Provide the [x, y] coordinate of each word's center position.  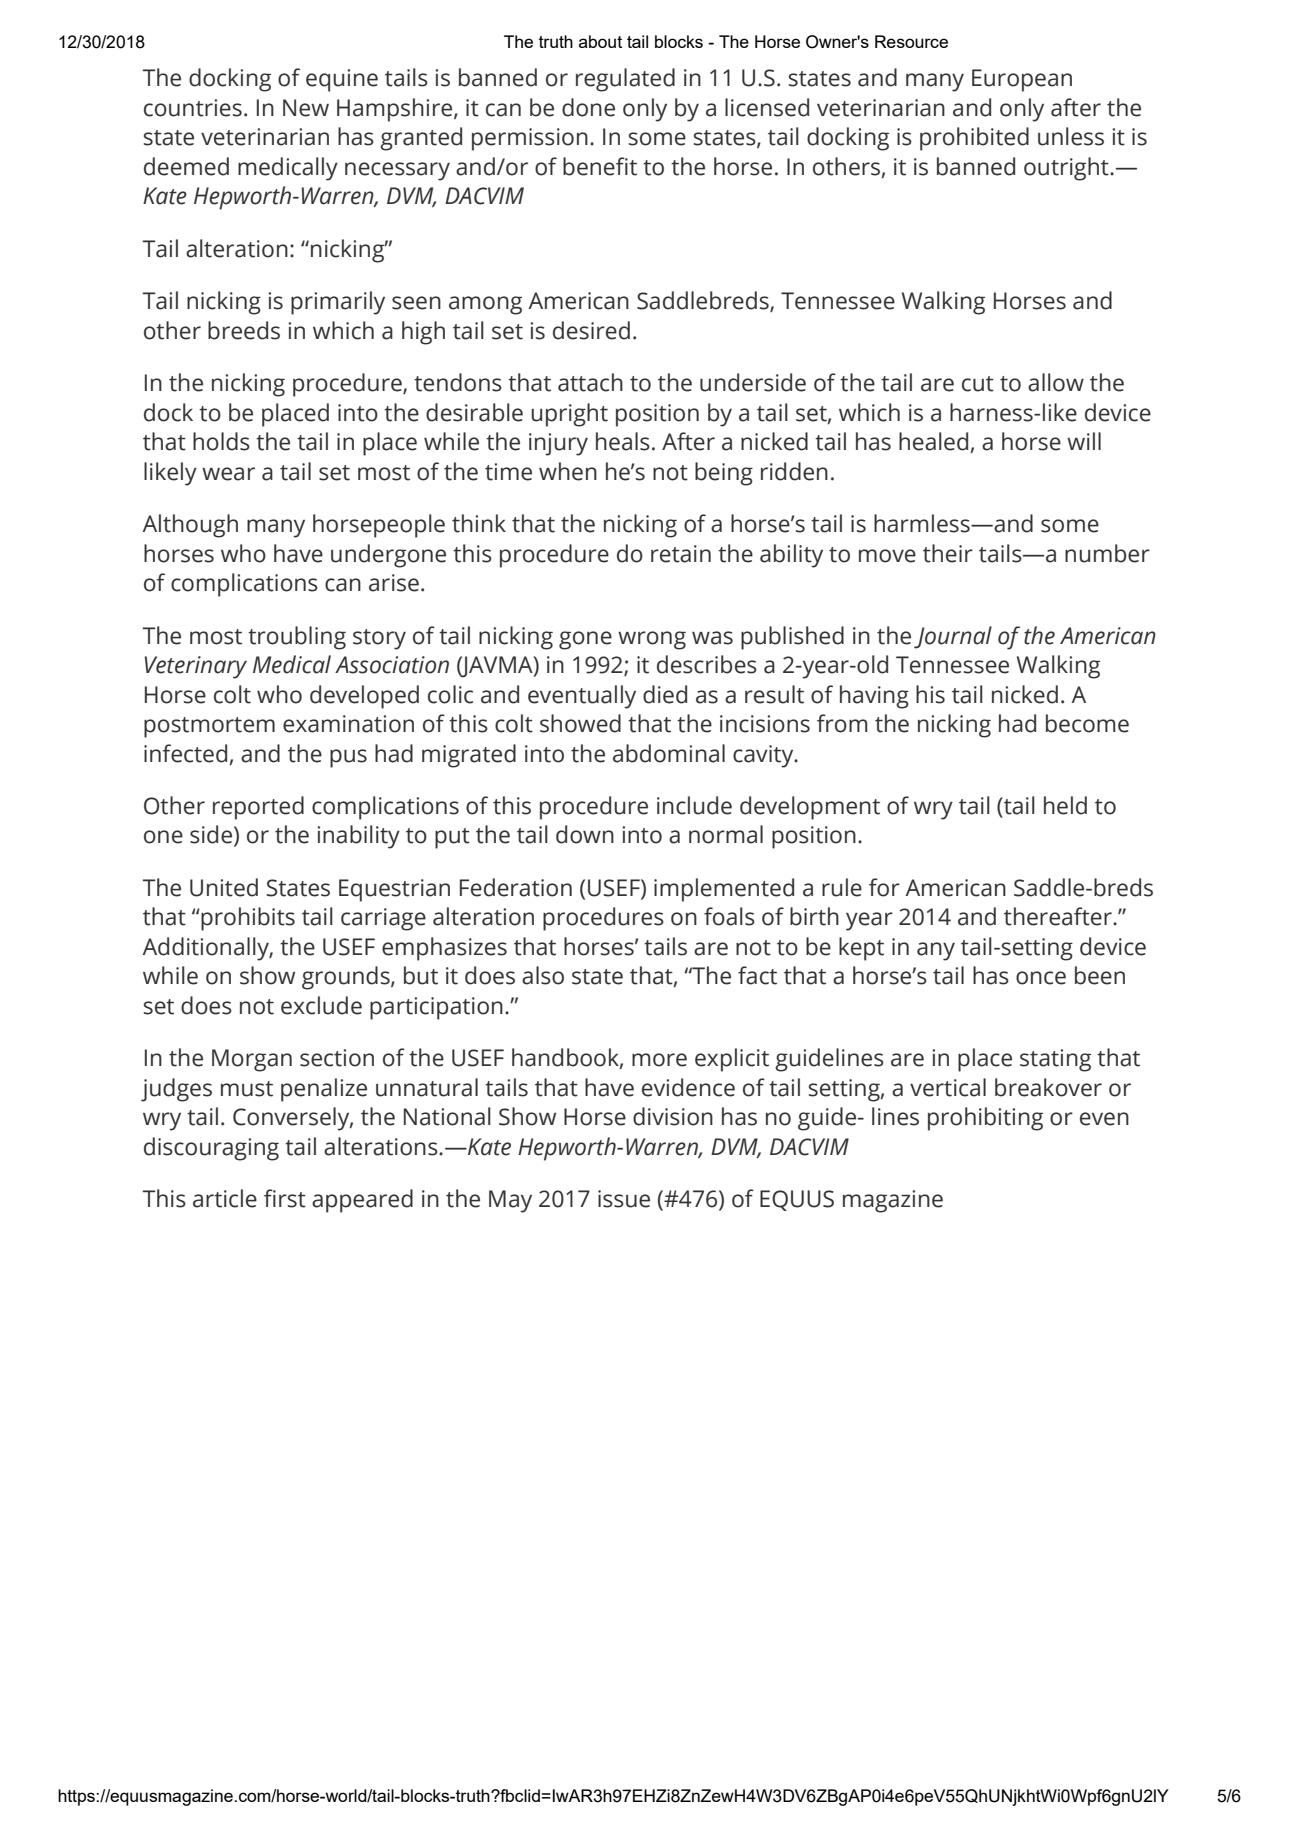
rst [292, 1200]
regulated [625, 80]
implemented [724, 890]
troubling [297, 638]
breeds [244, 330]
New [306, 108]
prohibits [247, 919]
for [884, 887]
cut [978, 384]
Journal [953, 637]
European [1022, 80]
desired [591, 330]
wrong [652, 640]
